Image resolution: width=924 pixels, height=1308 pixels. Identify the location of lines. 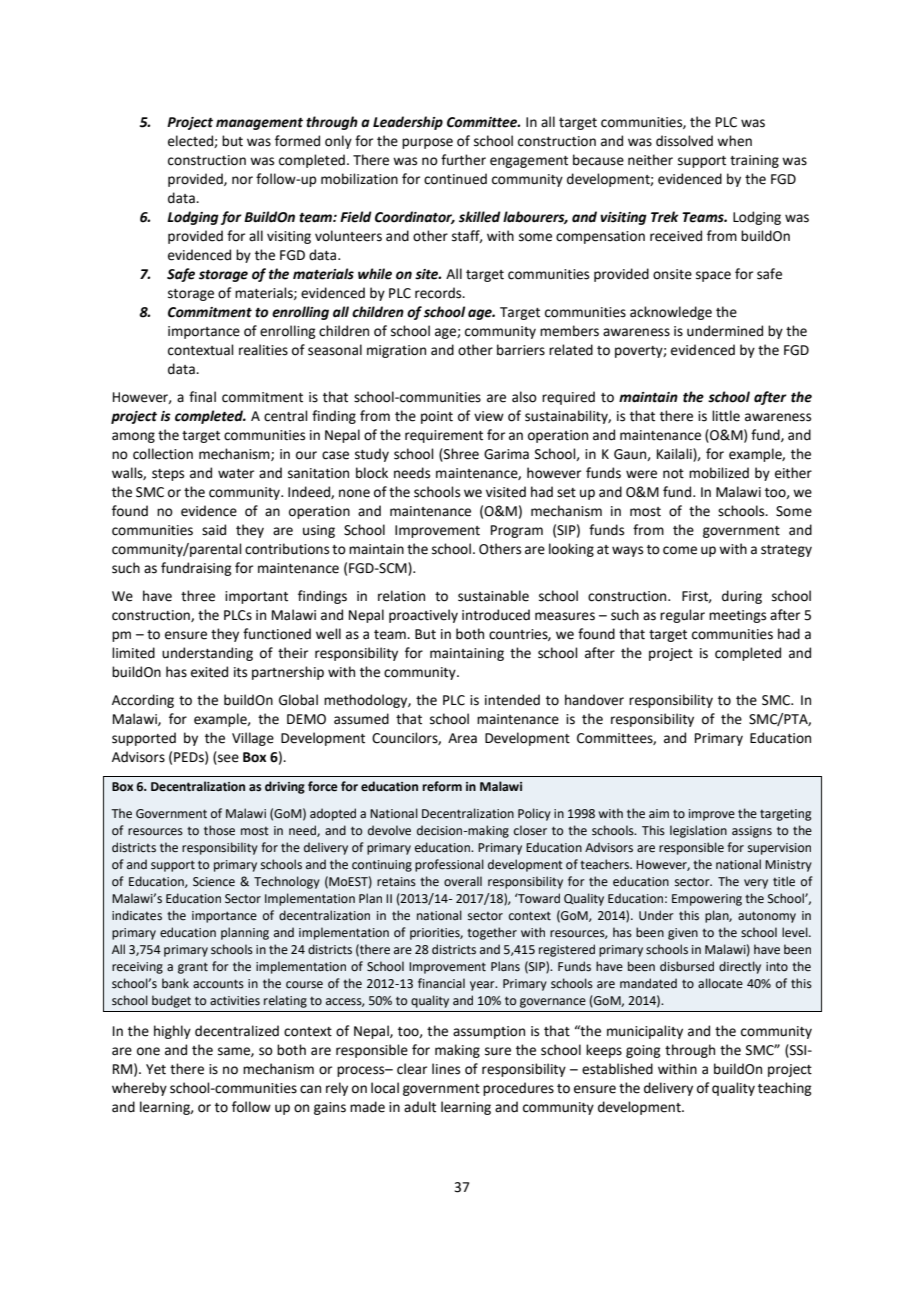
(446, 1069).
